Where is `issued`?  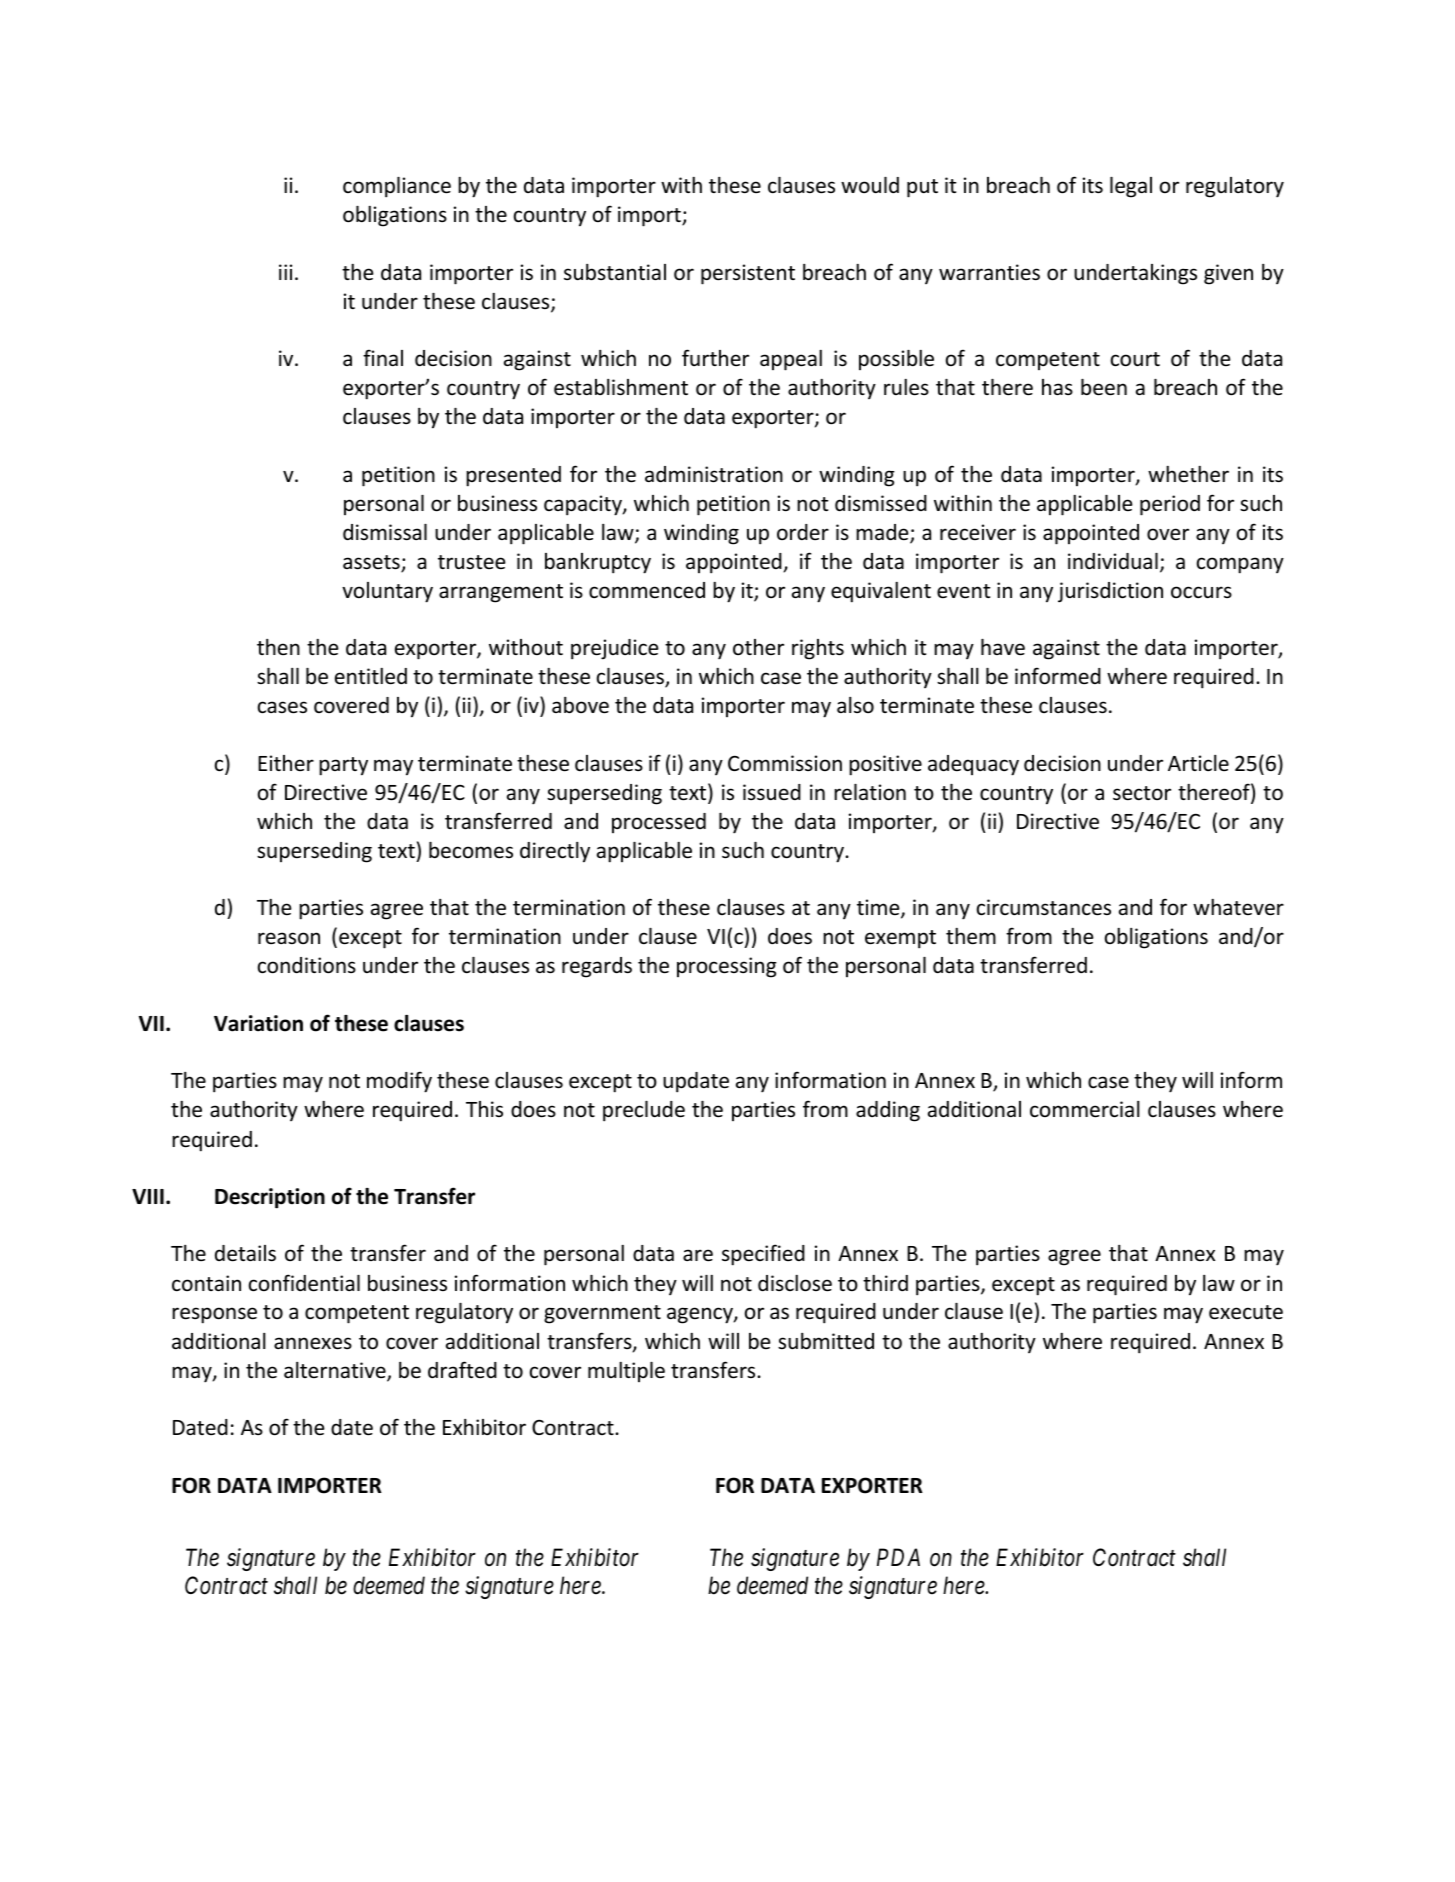
issued is located at coordinates (772, 792).
